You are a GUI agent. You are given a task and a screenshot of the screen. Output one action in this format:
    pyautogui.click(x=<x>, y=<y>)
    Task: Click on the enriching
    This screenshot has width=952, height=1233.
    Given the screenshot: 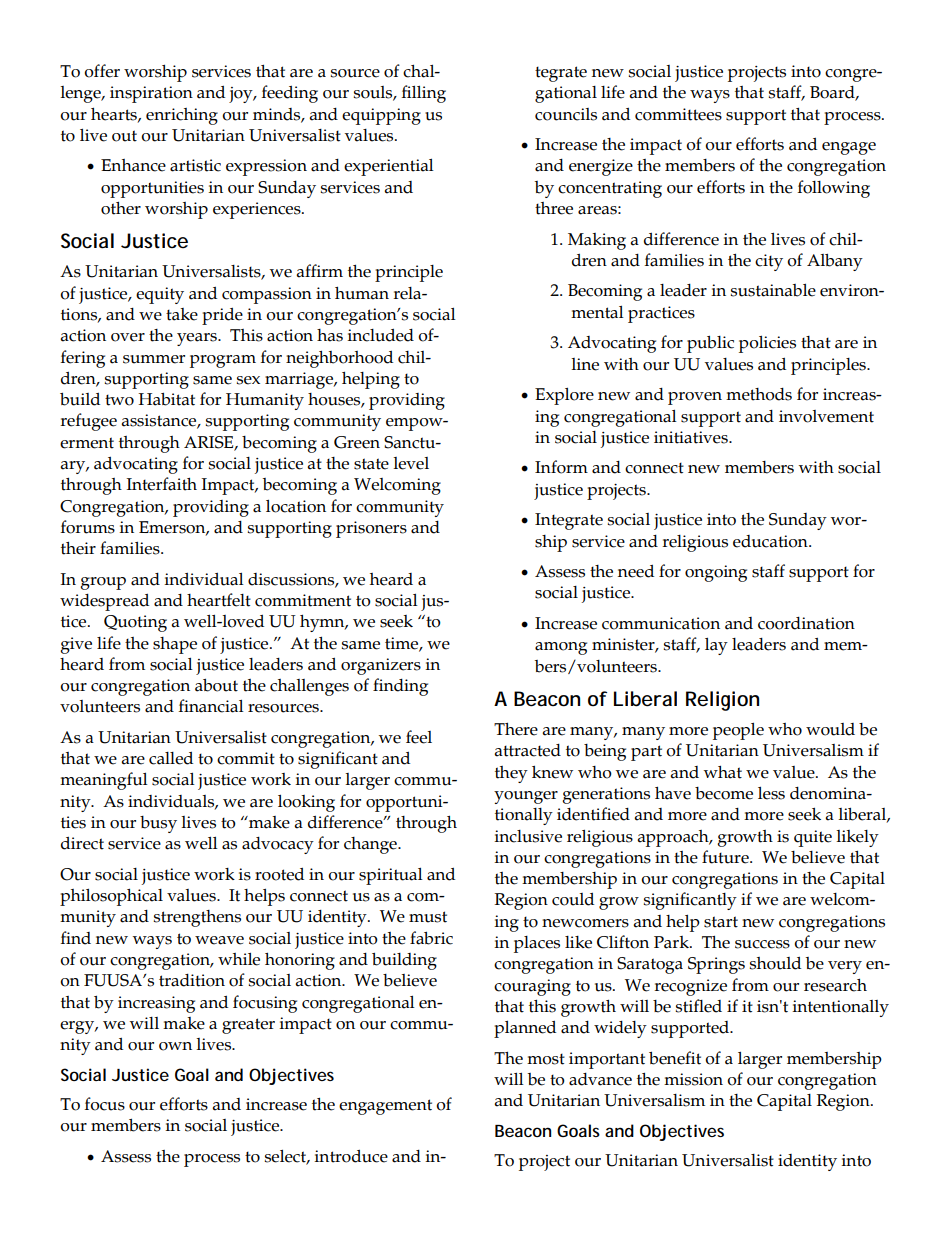 What is the action you would take?
    pyautogui.click(x=182, y=116)
